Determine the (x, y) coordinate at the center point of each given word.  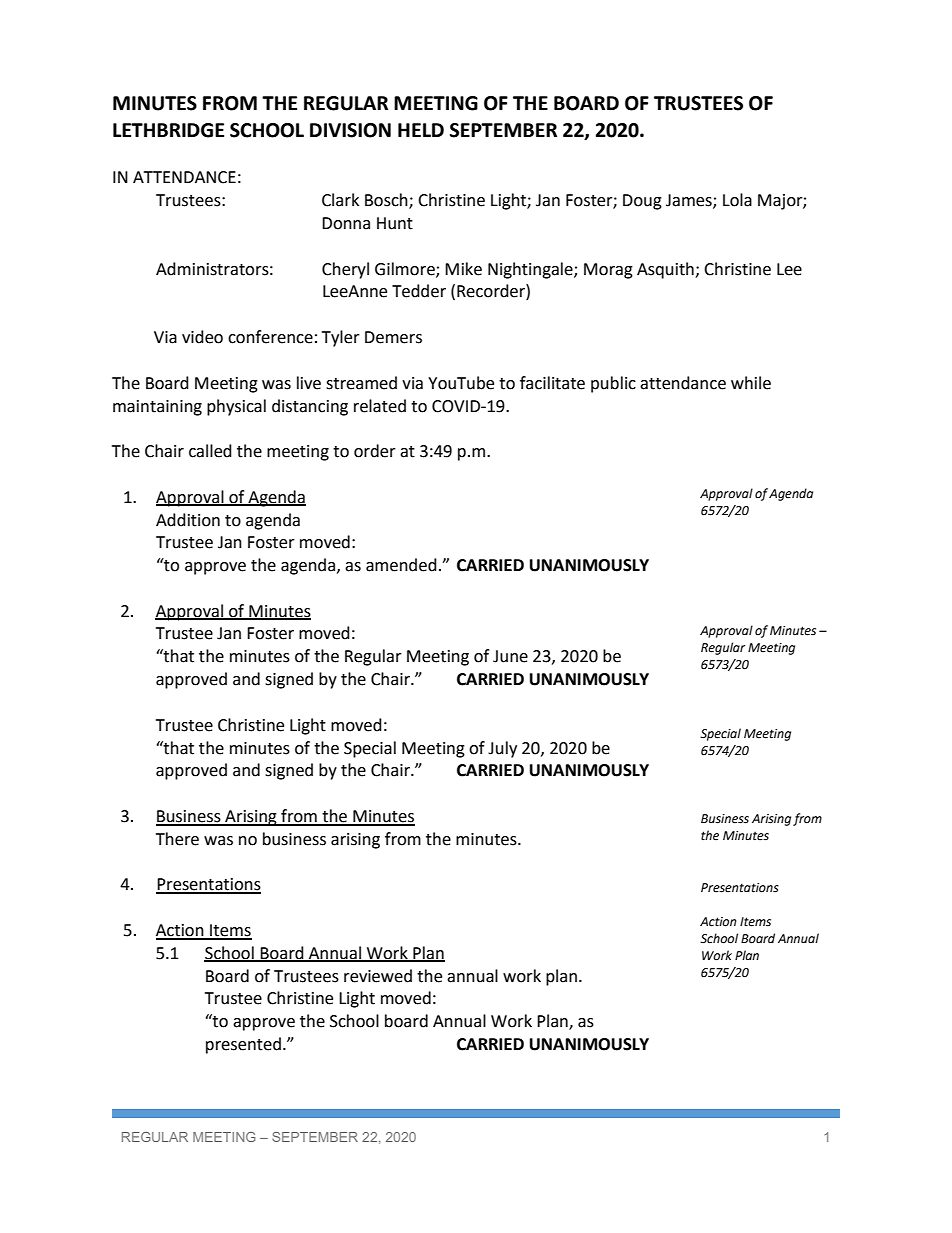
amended (401, 565)
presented (243, 1045)
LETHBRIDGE (168, 130)
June (510, 656)
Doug (642, 202)
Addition (188, 520)
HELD (421, 130)
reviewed (378, 976)
